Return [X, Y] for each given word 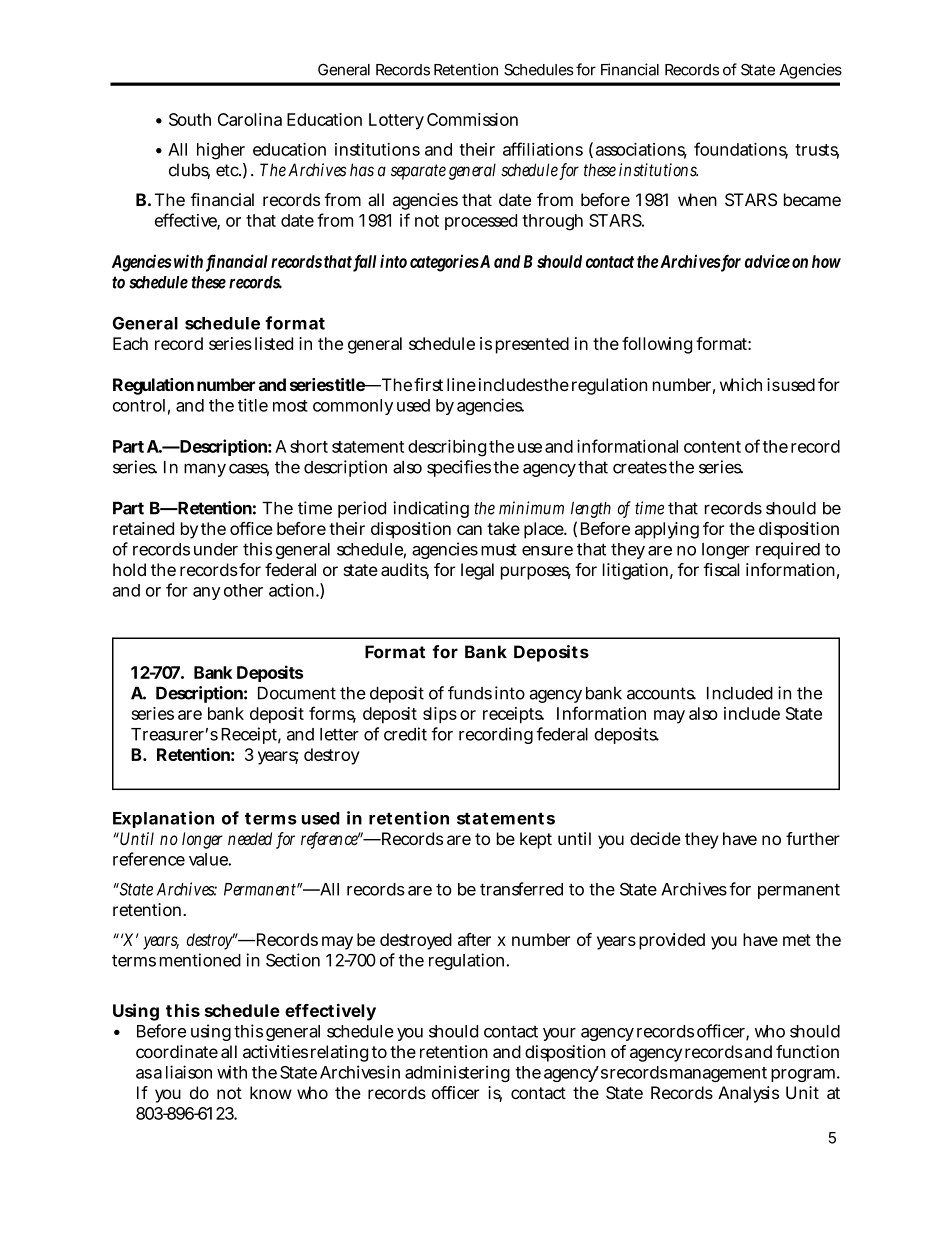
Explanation [163, 819]
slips [440, 715]
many [205, 470]
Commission [472, 119]
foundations [741, 150]
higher [221, 151]
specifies [459, 468]
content [712, 447]
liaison [189, 1072]
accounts [661, 693]
